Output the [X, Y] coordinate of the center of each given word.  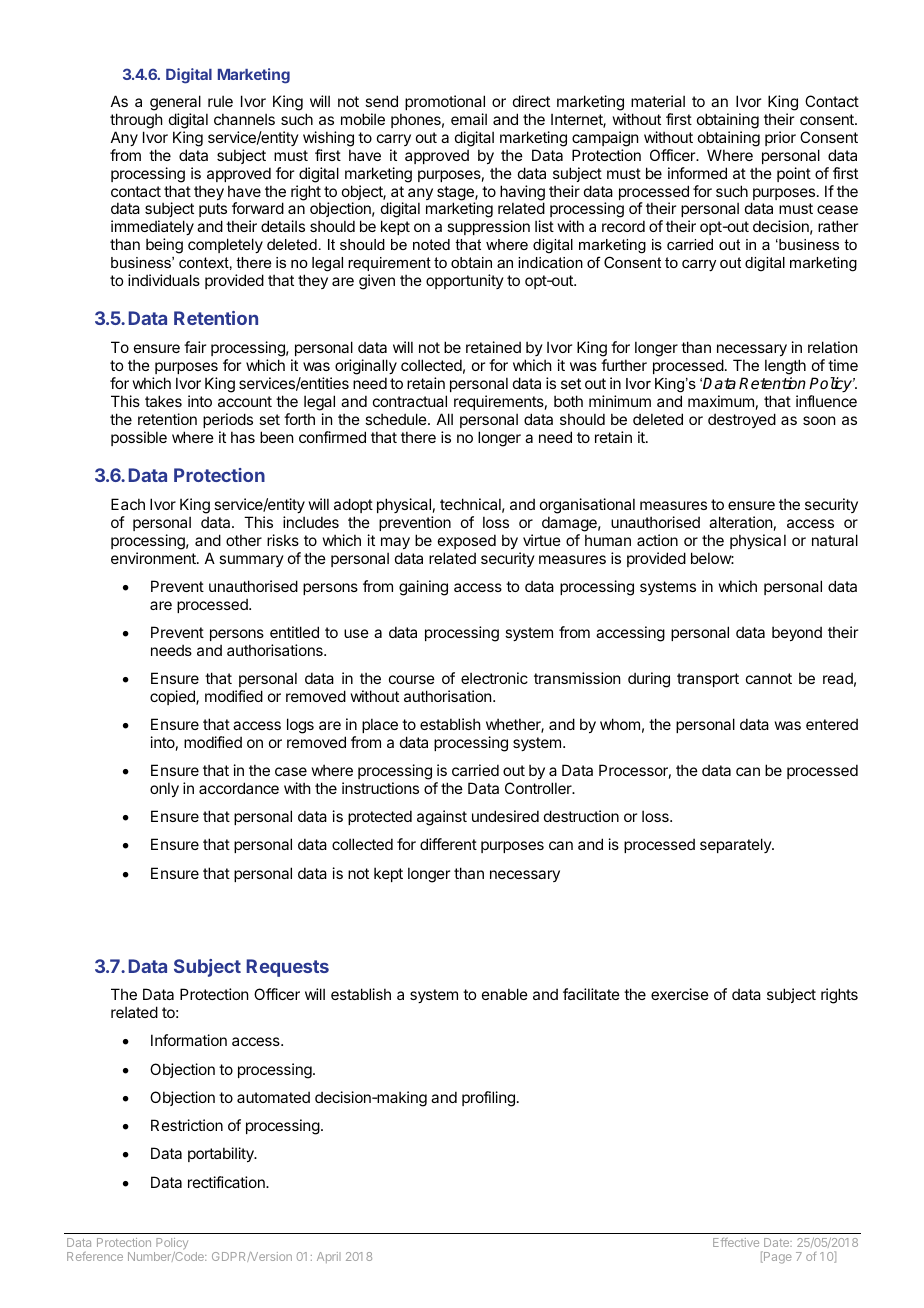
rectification [227, 1182]
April [329, 1257]
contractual [410, 401]
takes [163, 401]
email [469, 119]
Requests [287, 968]
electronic [494, 678]
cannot [769, 678]
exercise [680, 994]
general [175, 104]
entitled [294, 632]
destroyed [742, 420]
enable [505, 994]
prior [780, 138]
